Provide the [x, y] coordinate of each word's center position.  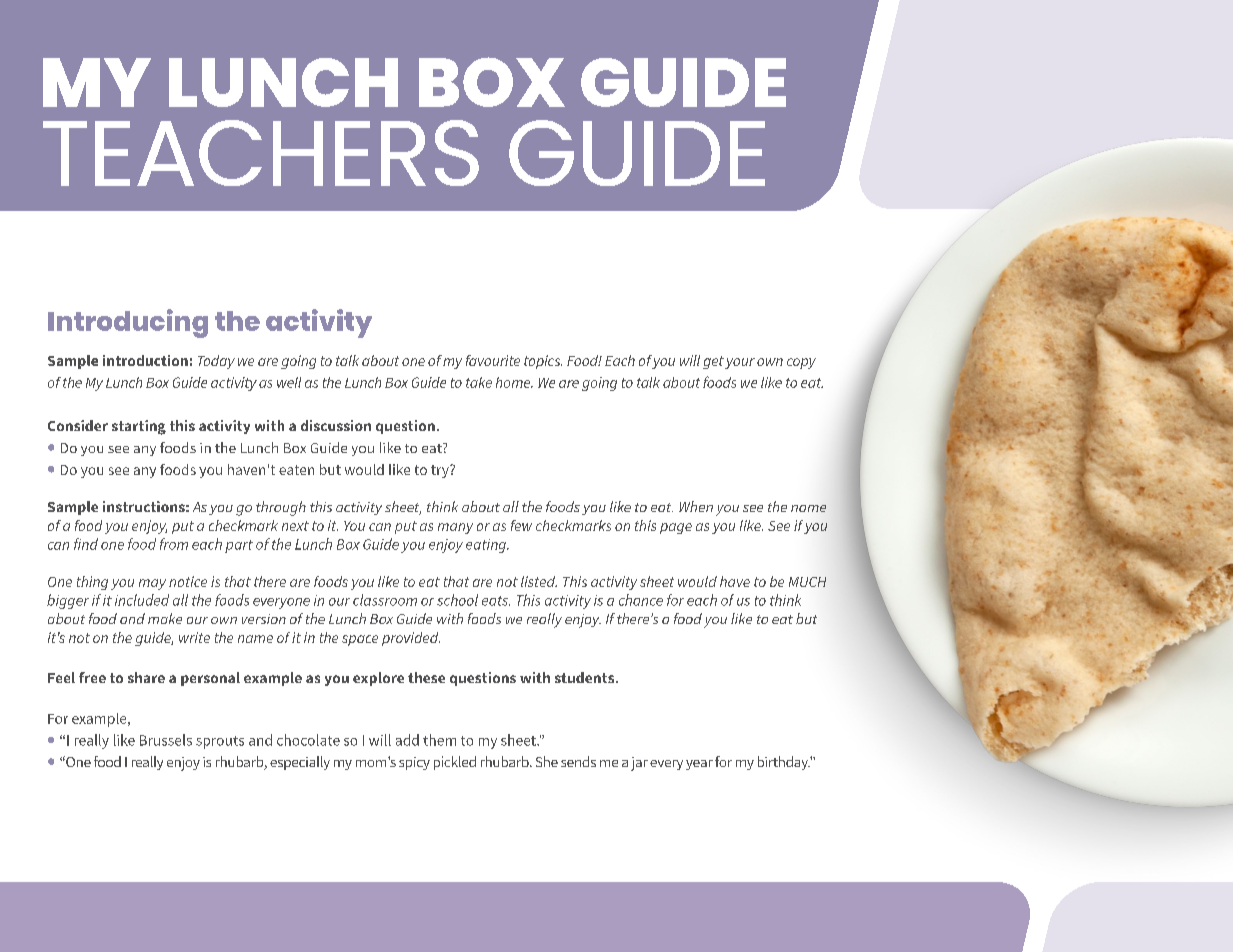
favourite [493, 360]
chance [641, 600]
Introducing [128, 323]
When [696, 506]
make [165, 618]
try [441, 471]
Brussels [166, 740]
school [457, 600]
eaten [296, 470]
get [713, 362]
